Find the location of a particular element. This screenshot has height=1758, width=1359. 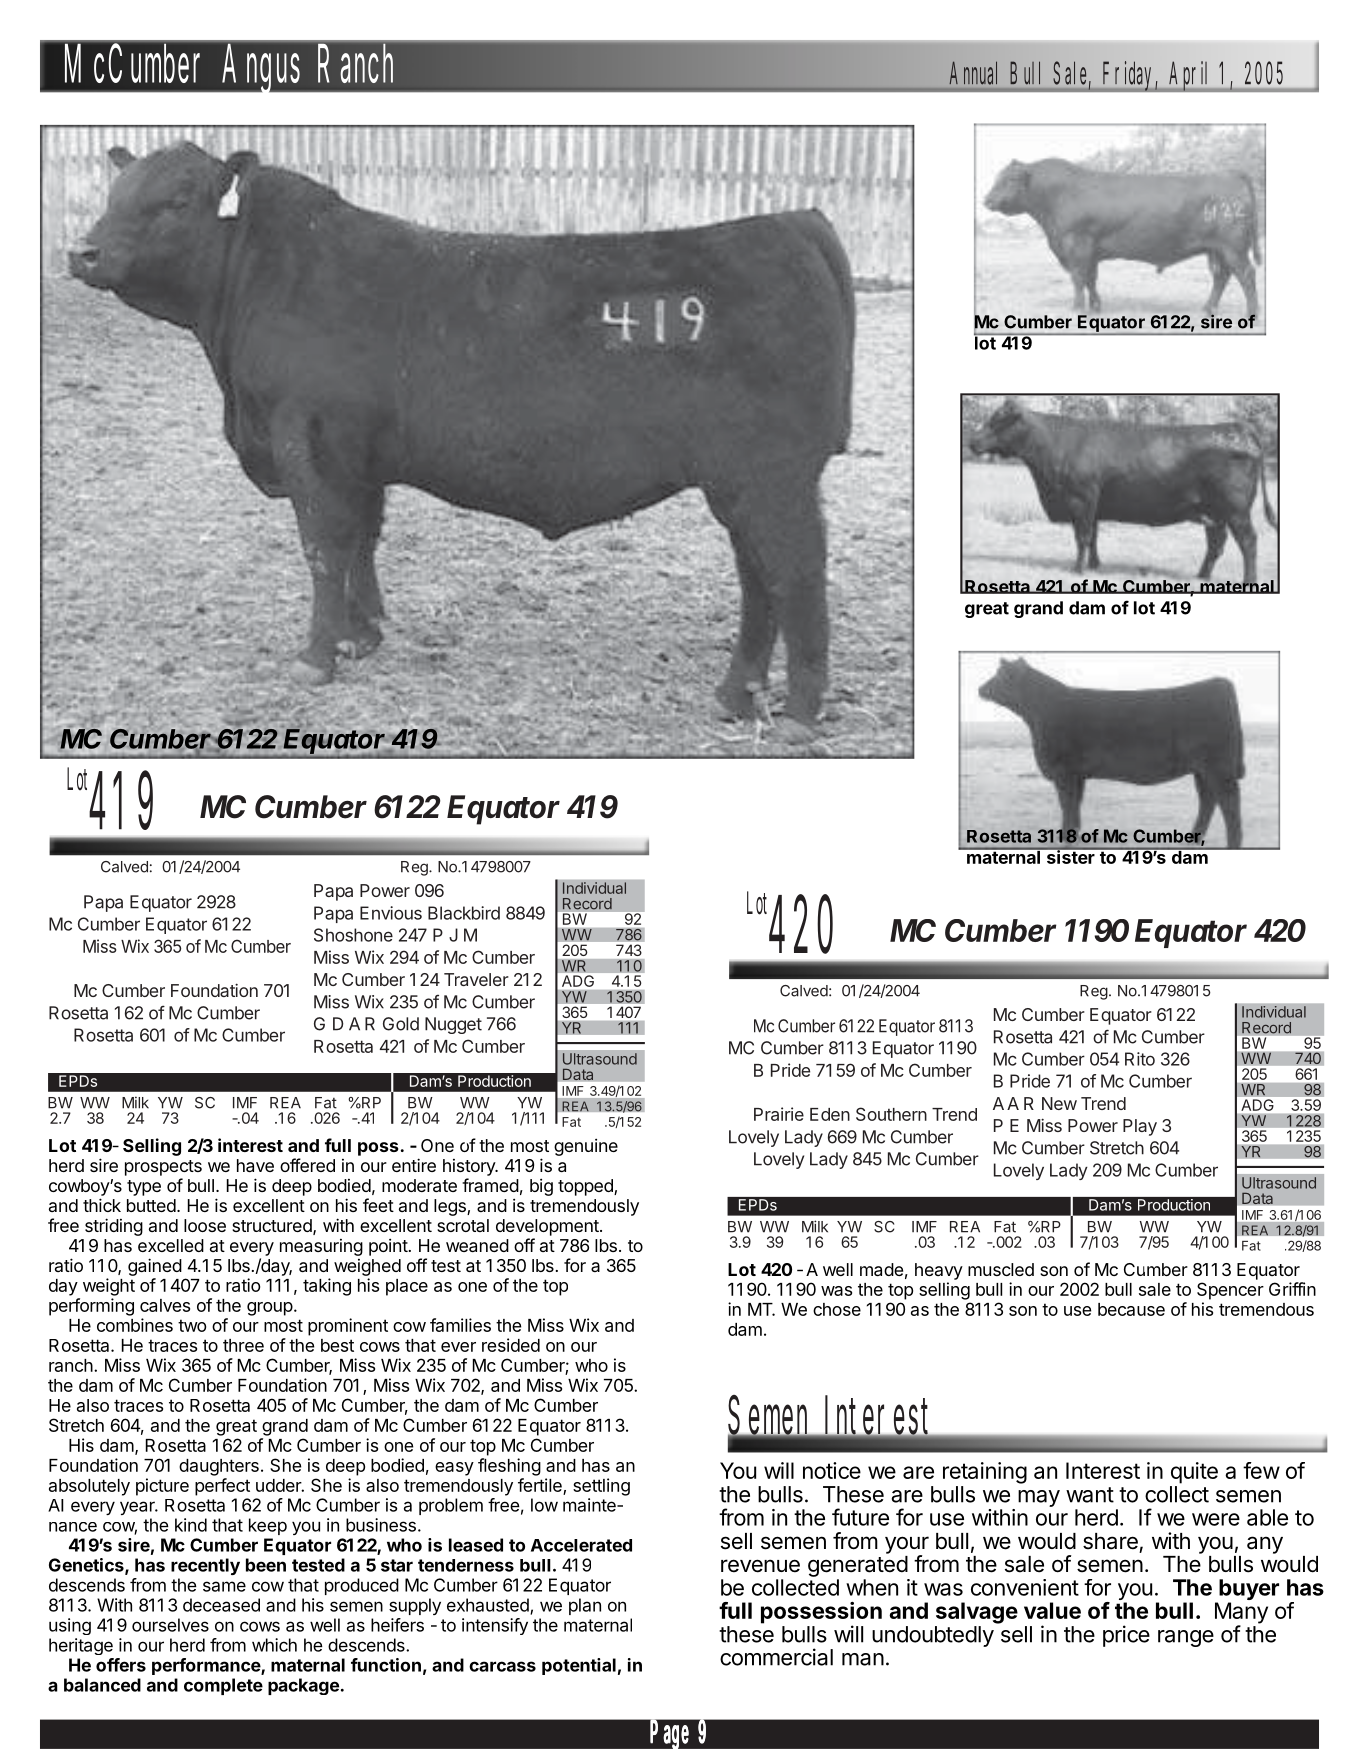

Play is located at coordinates (1140, 1127).
